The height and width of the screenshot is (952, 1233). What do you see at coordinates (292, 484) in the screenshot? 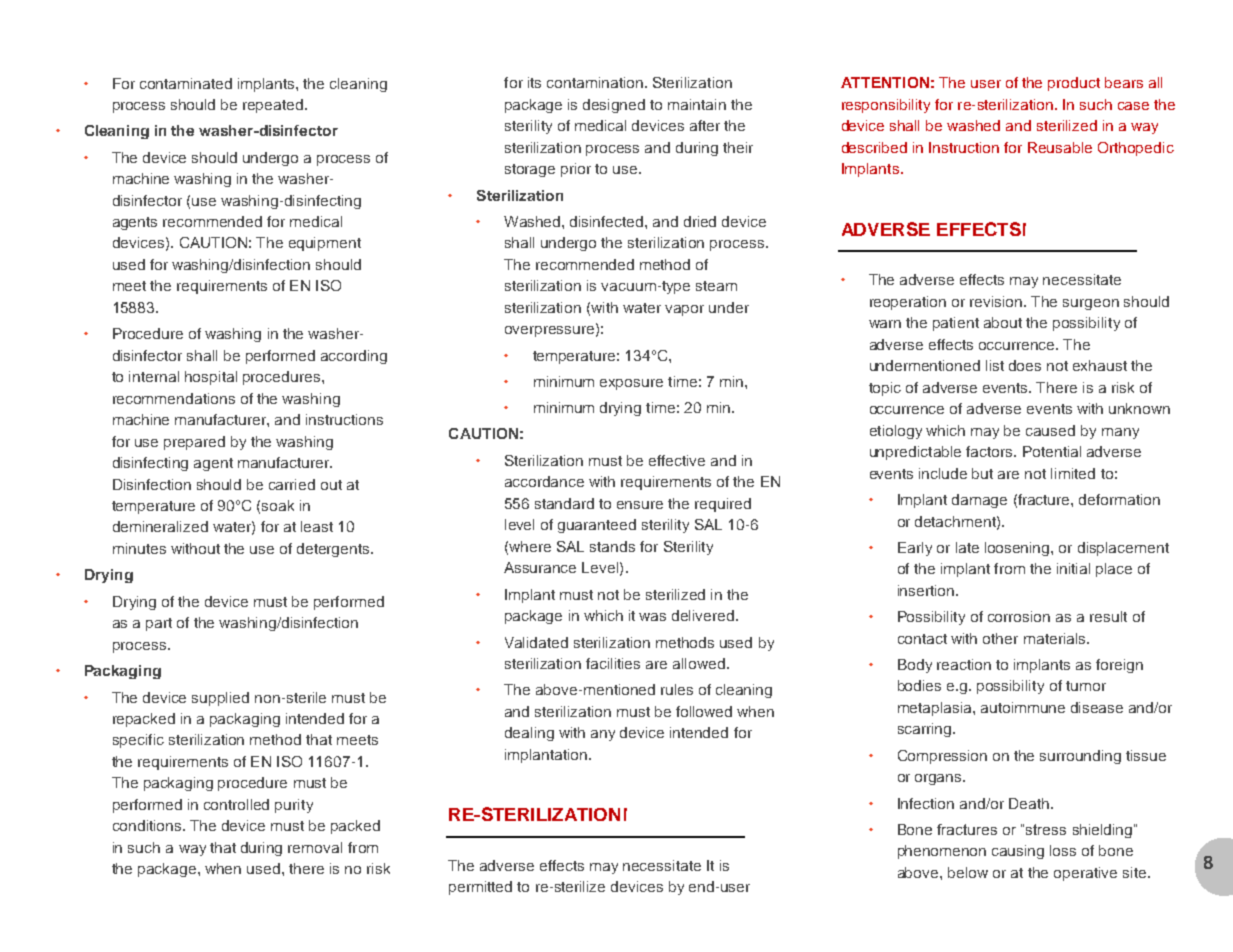
I see `carried` at bounding box center [292, 484].
